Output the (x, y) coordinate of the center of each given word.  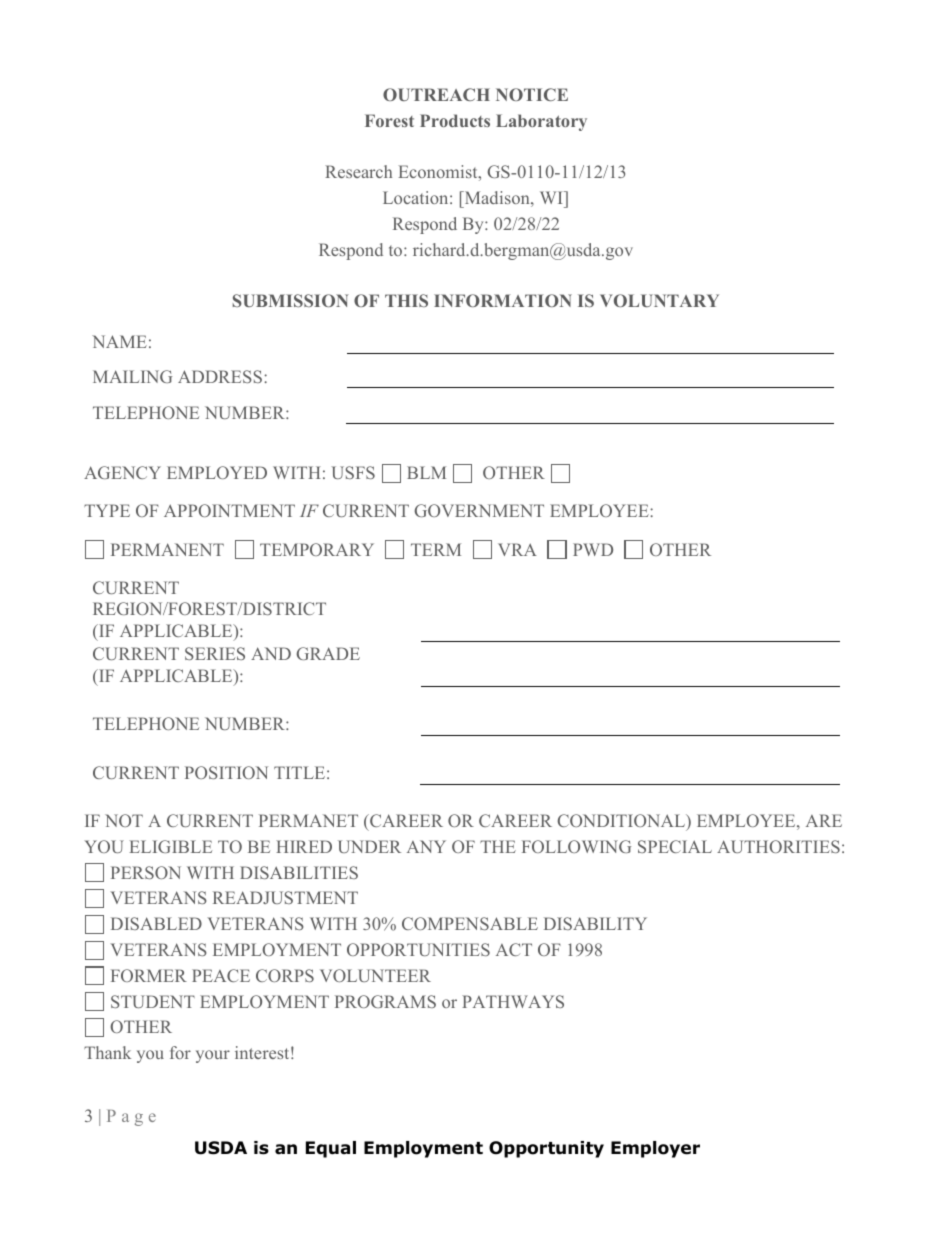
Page (131, 1118)
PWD (593, 549)
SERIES (215, 653)
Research (358, 171)
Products (455, 120)
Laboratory (541, 122)
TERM (436, 549)
